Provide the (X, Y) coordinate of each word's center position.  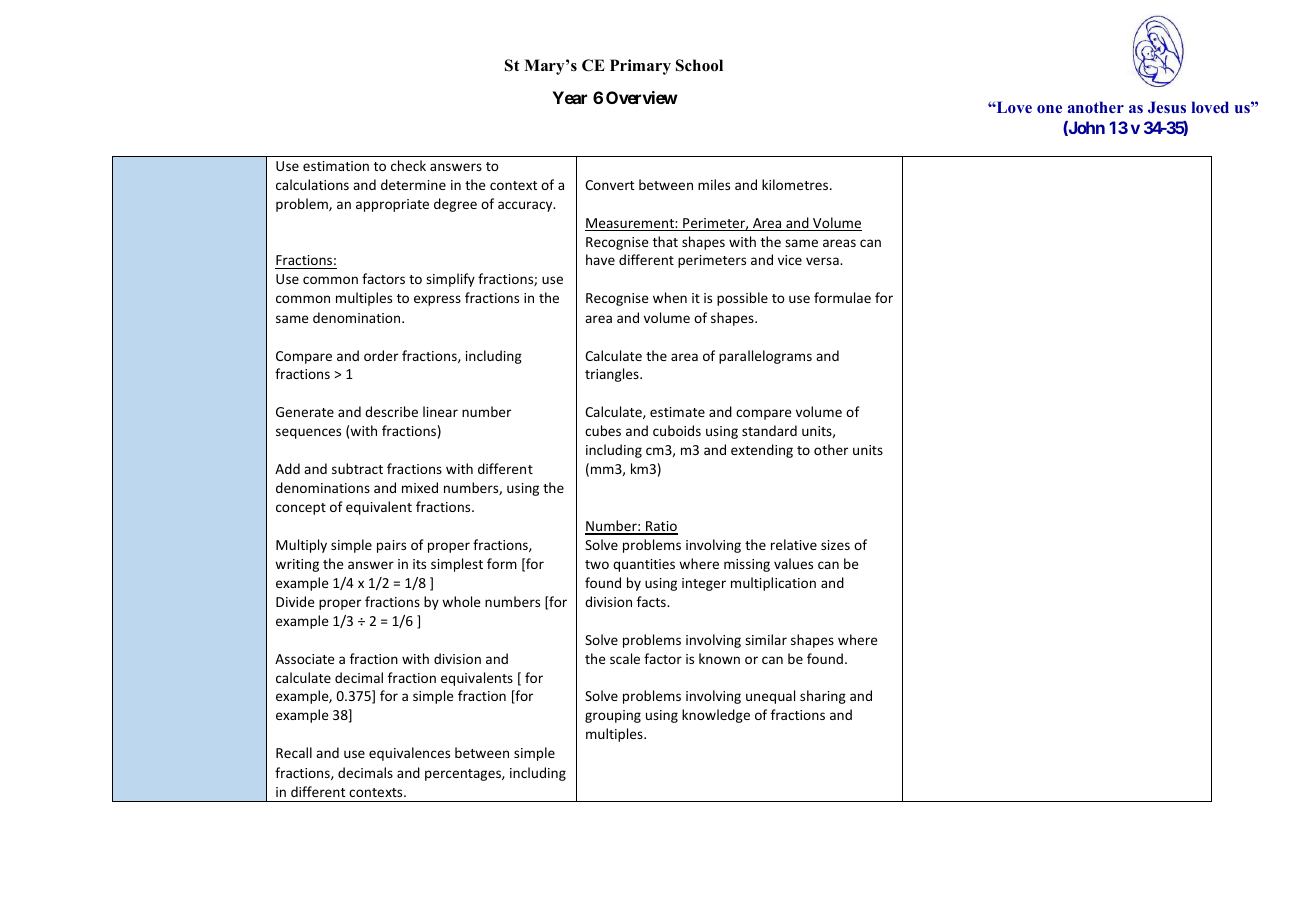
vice (790, 260)
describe (391, 411)
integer (704, 584)
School (699, 65)
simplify (450, 280)
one (1049, 109)
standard (769, 430)
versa (823, 261)
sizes (835, 545)
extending (762, 451)
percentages (464, 775)
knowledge (716, 716)
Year (569, 97)
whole (461, 601)
